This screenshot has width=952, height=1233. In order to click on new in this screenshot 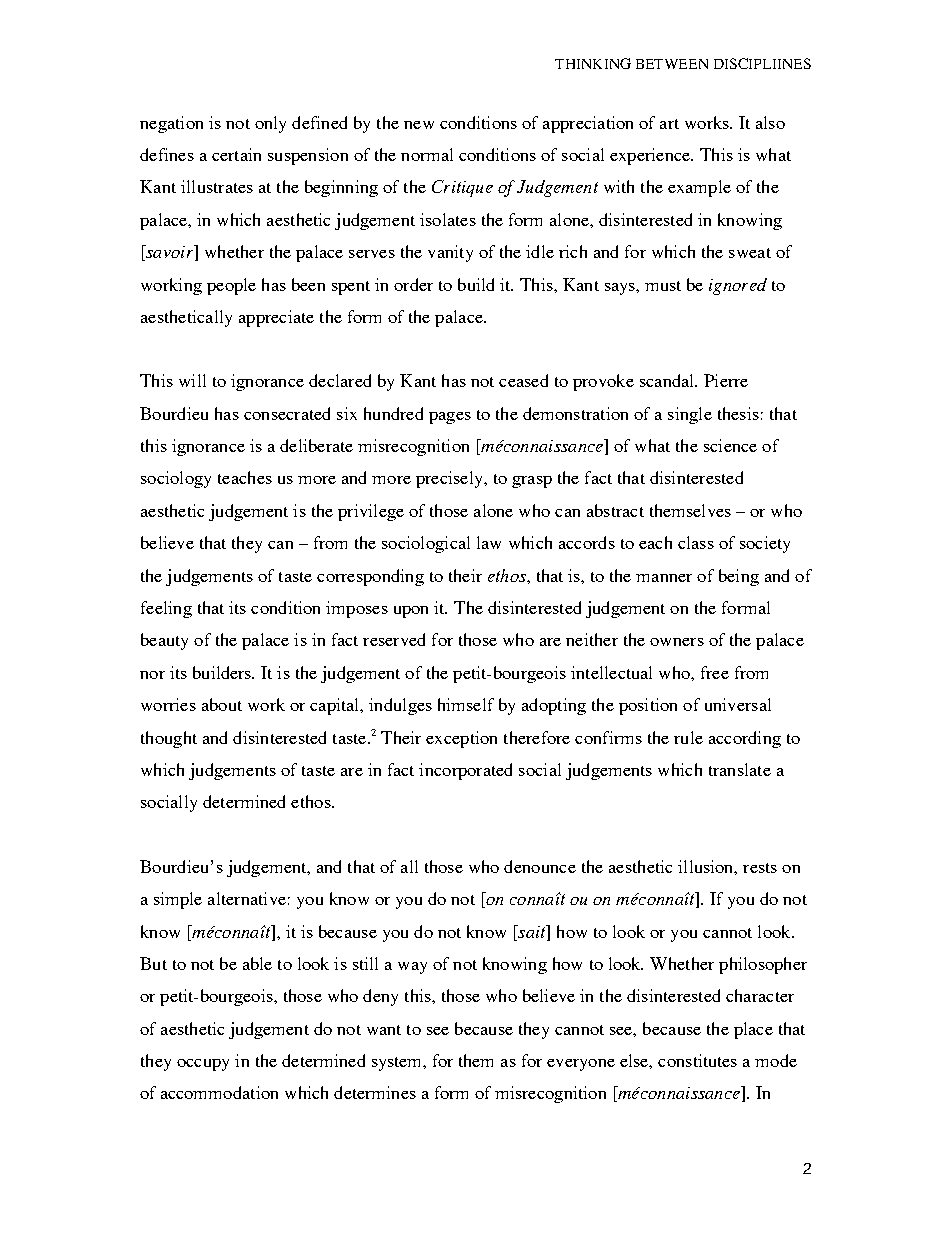, I will do `click(419, 125)`.
